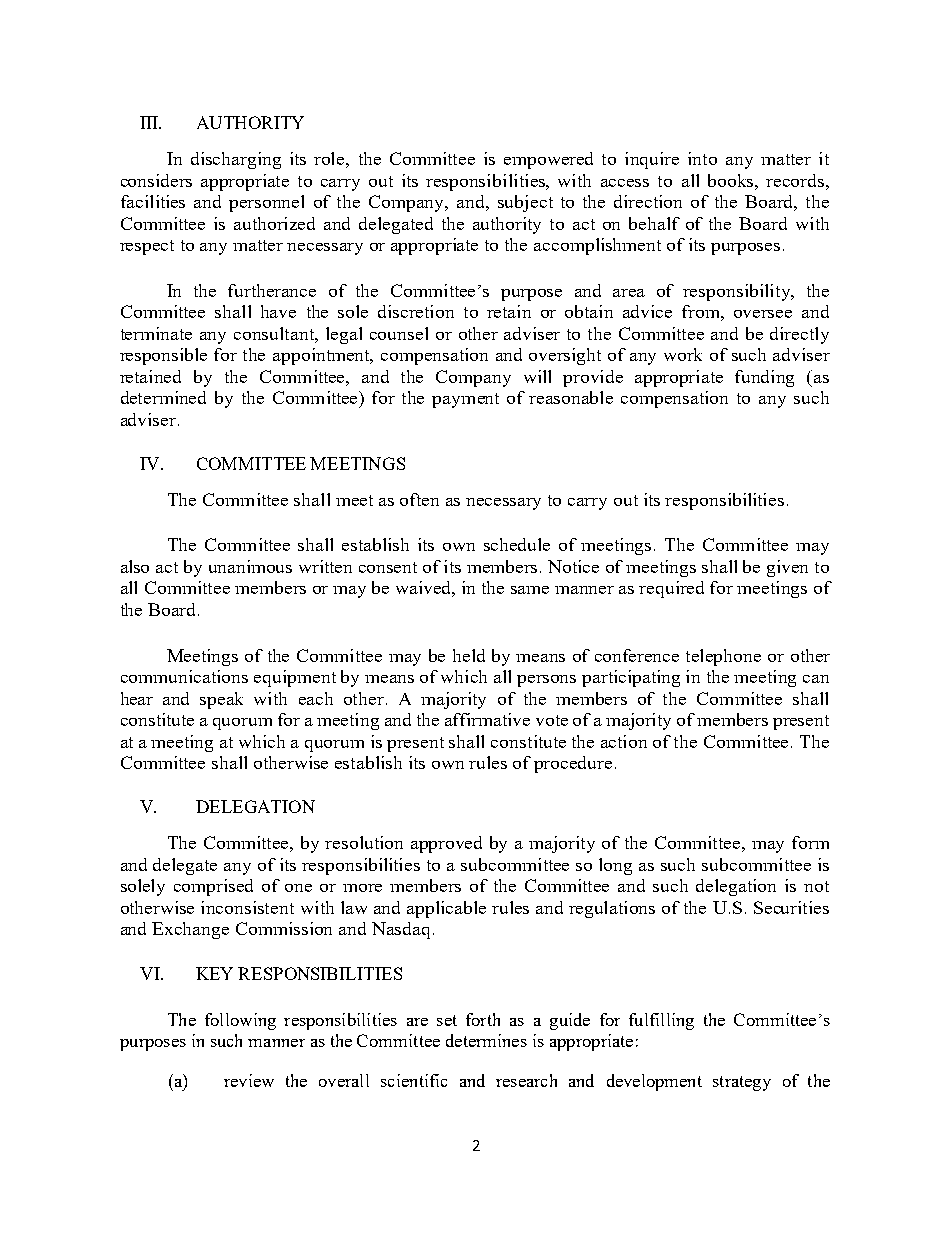 The width and height of the screenshot is (952, 1233). What do you see at coordinates (249, 1080) in the screenshot?
I see `review` at bounding box center [249, 1080].
